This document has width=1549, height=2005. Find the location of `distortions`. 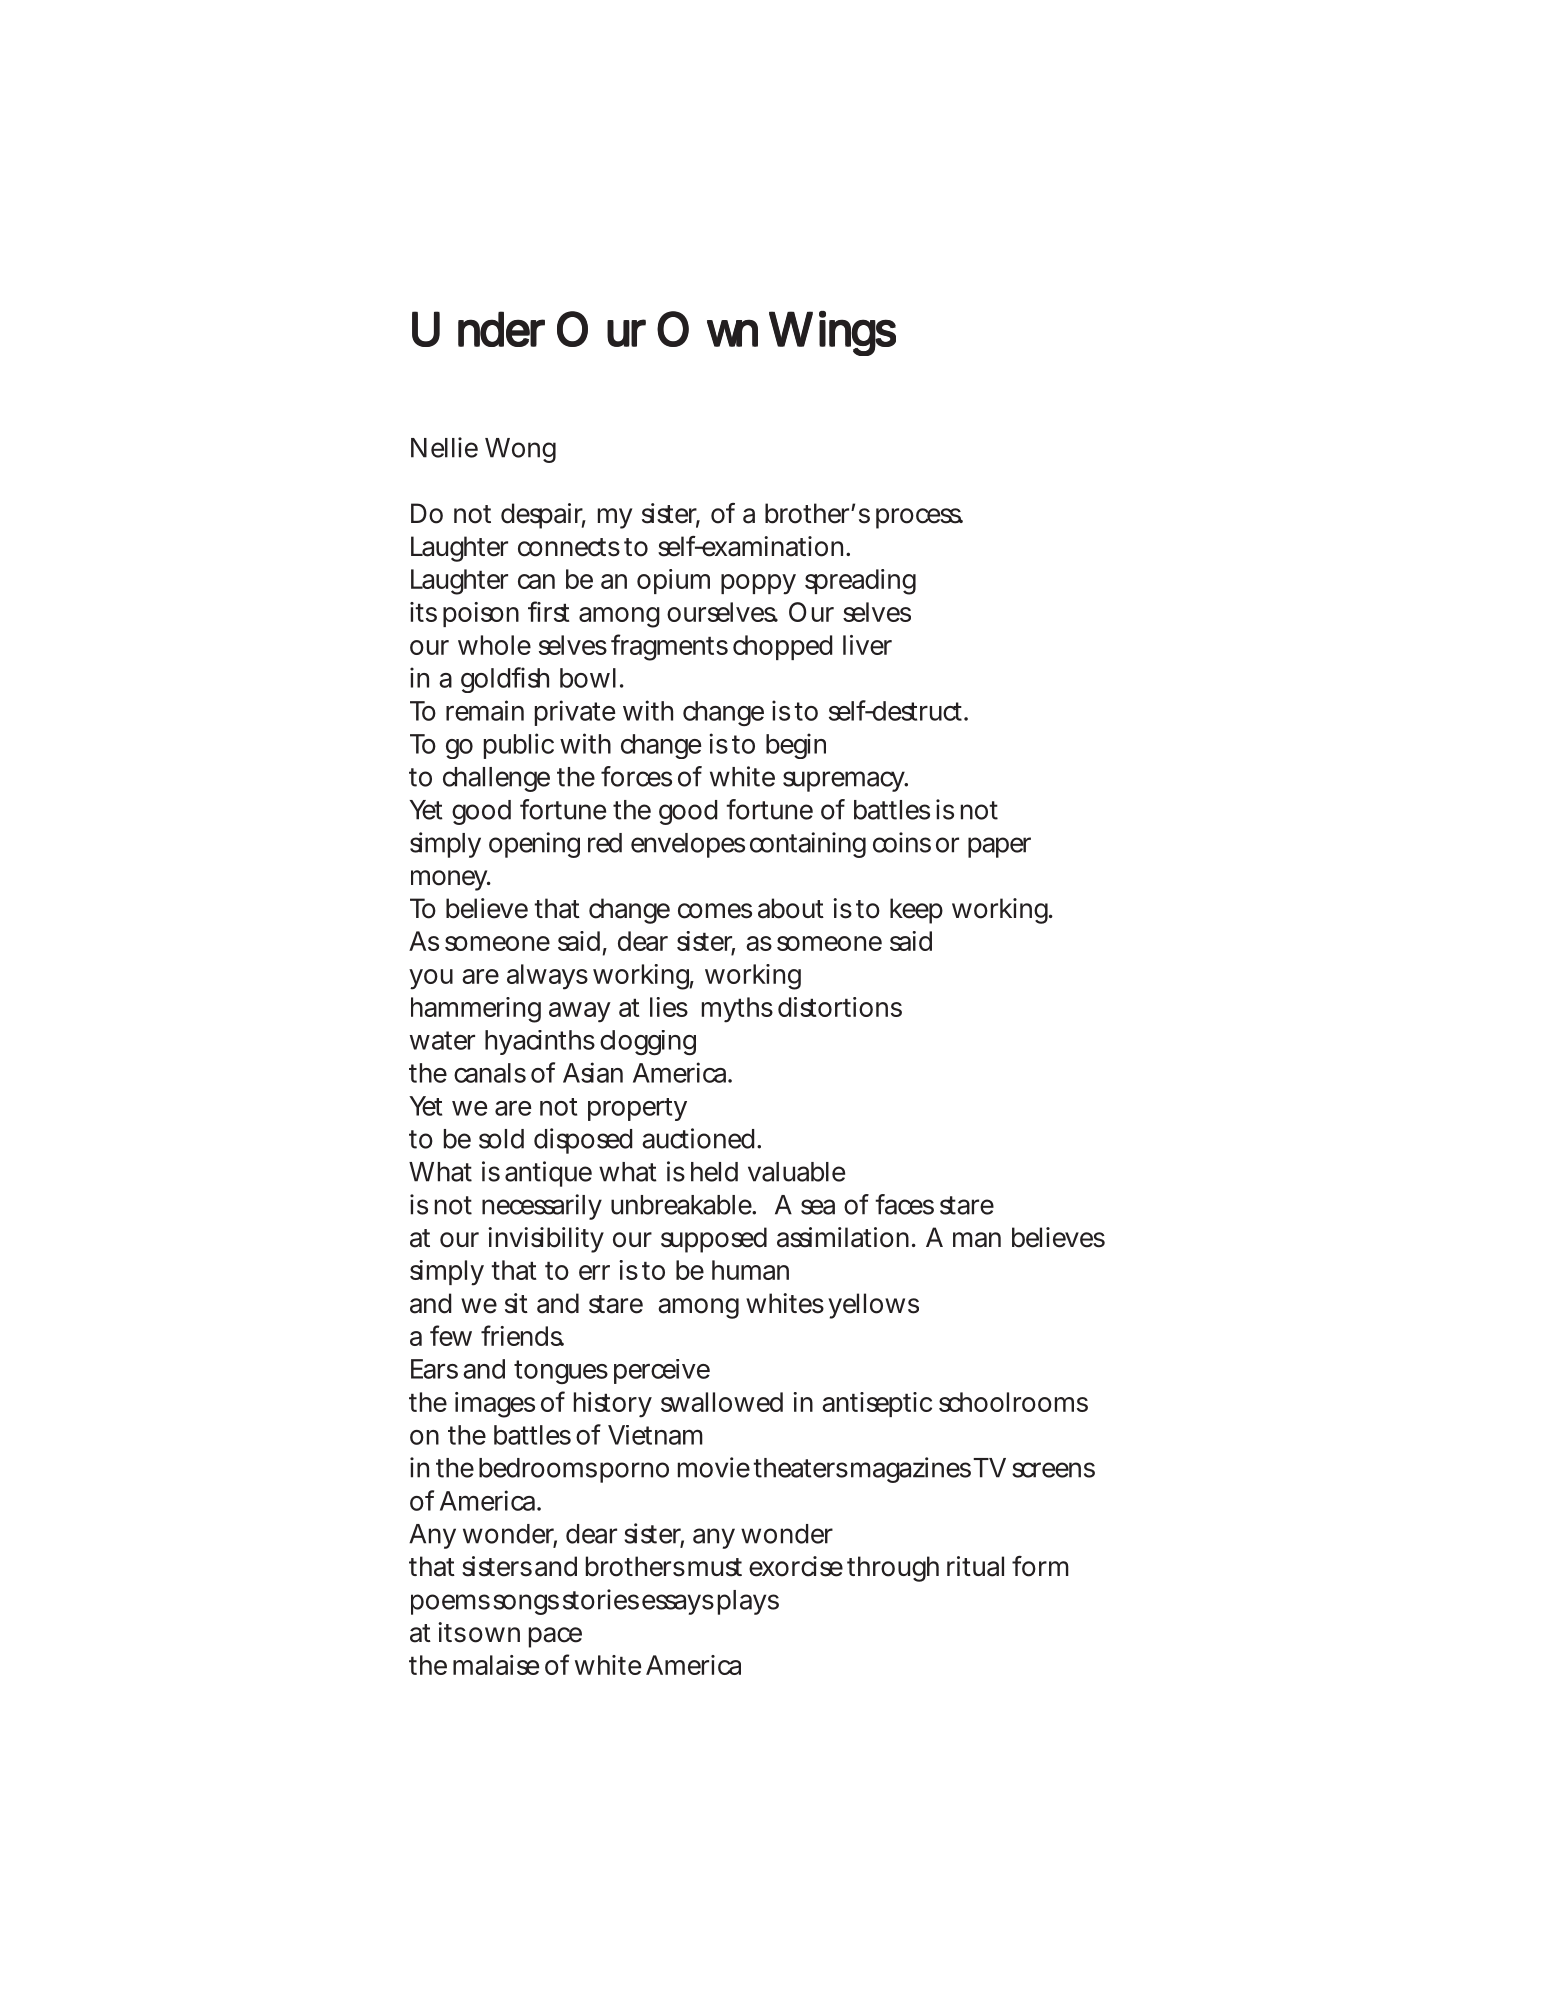

distortions is located at coordinates (840, 1007).
